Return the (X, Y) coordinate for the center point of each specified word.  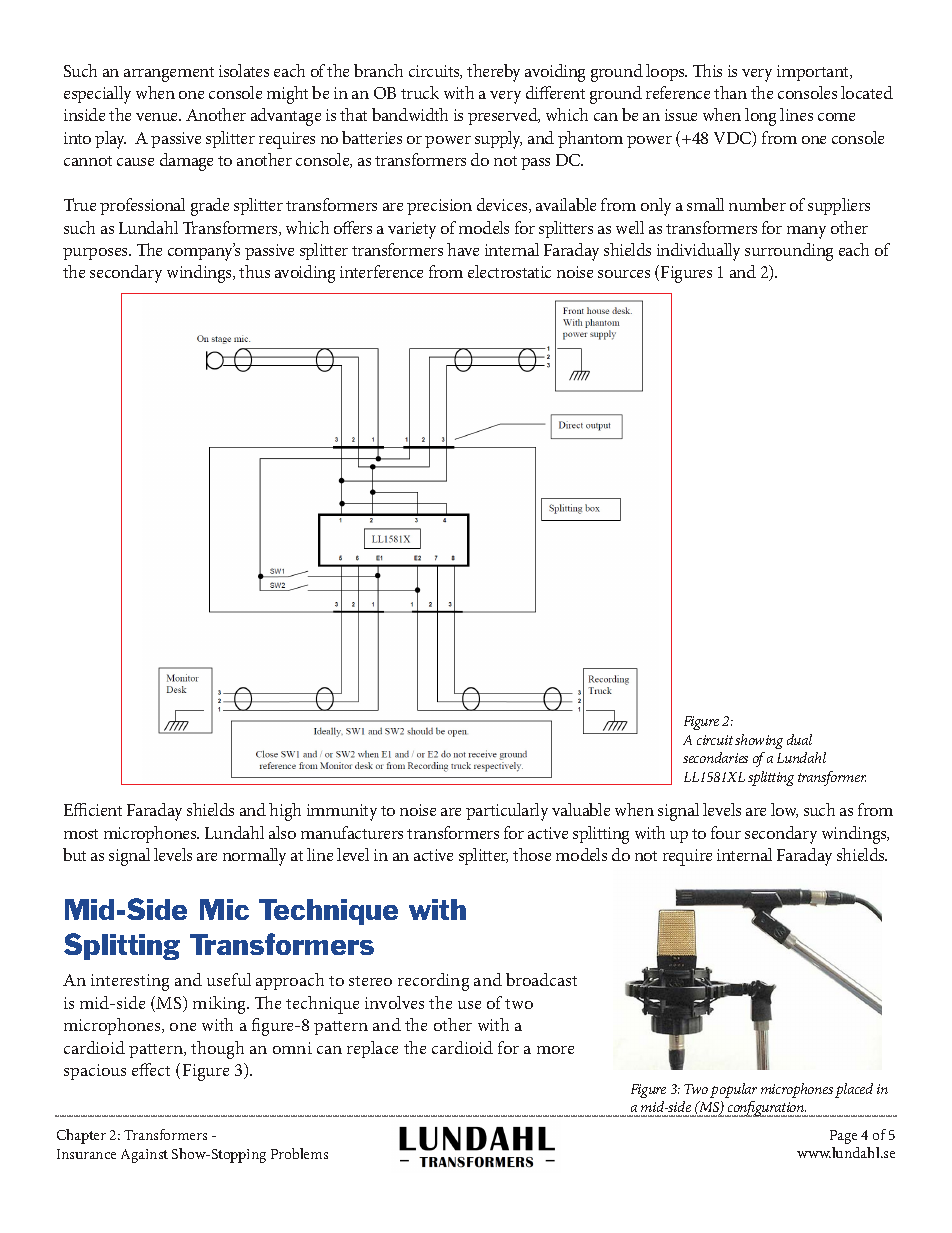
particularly (507, 812)
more (555, 1050)
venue (158, 117)
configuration (766, 1109)
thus (254, 271)
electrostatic (509, 271)
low (784, 810)
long (760, 117)
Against (144, 1156)
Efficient (93, 809)
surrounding (789, 252)
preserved (504, 116)
